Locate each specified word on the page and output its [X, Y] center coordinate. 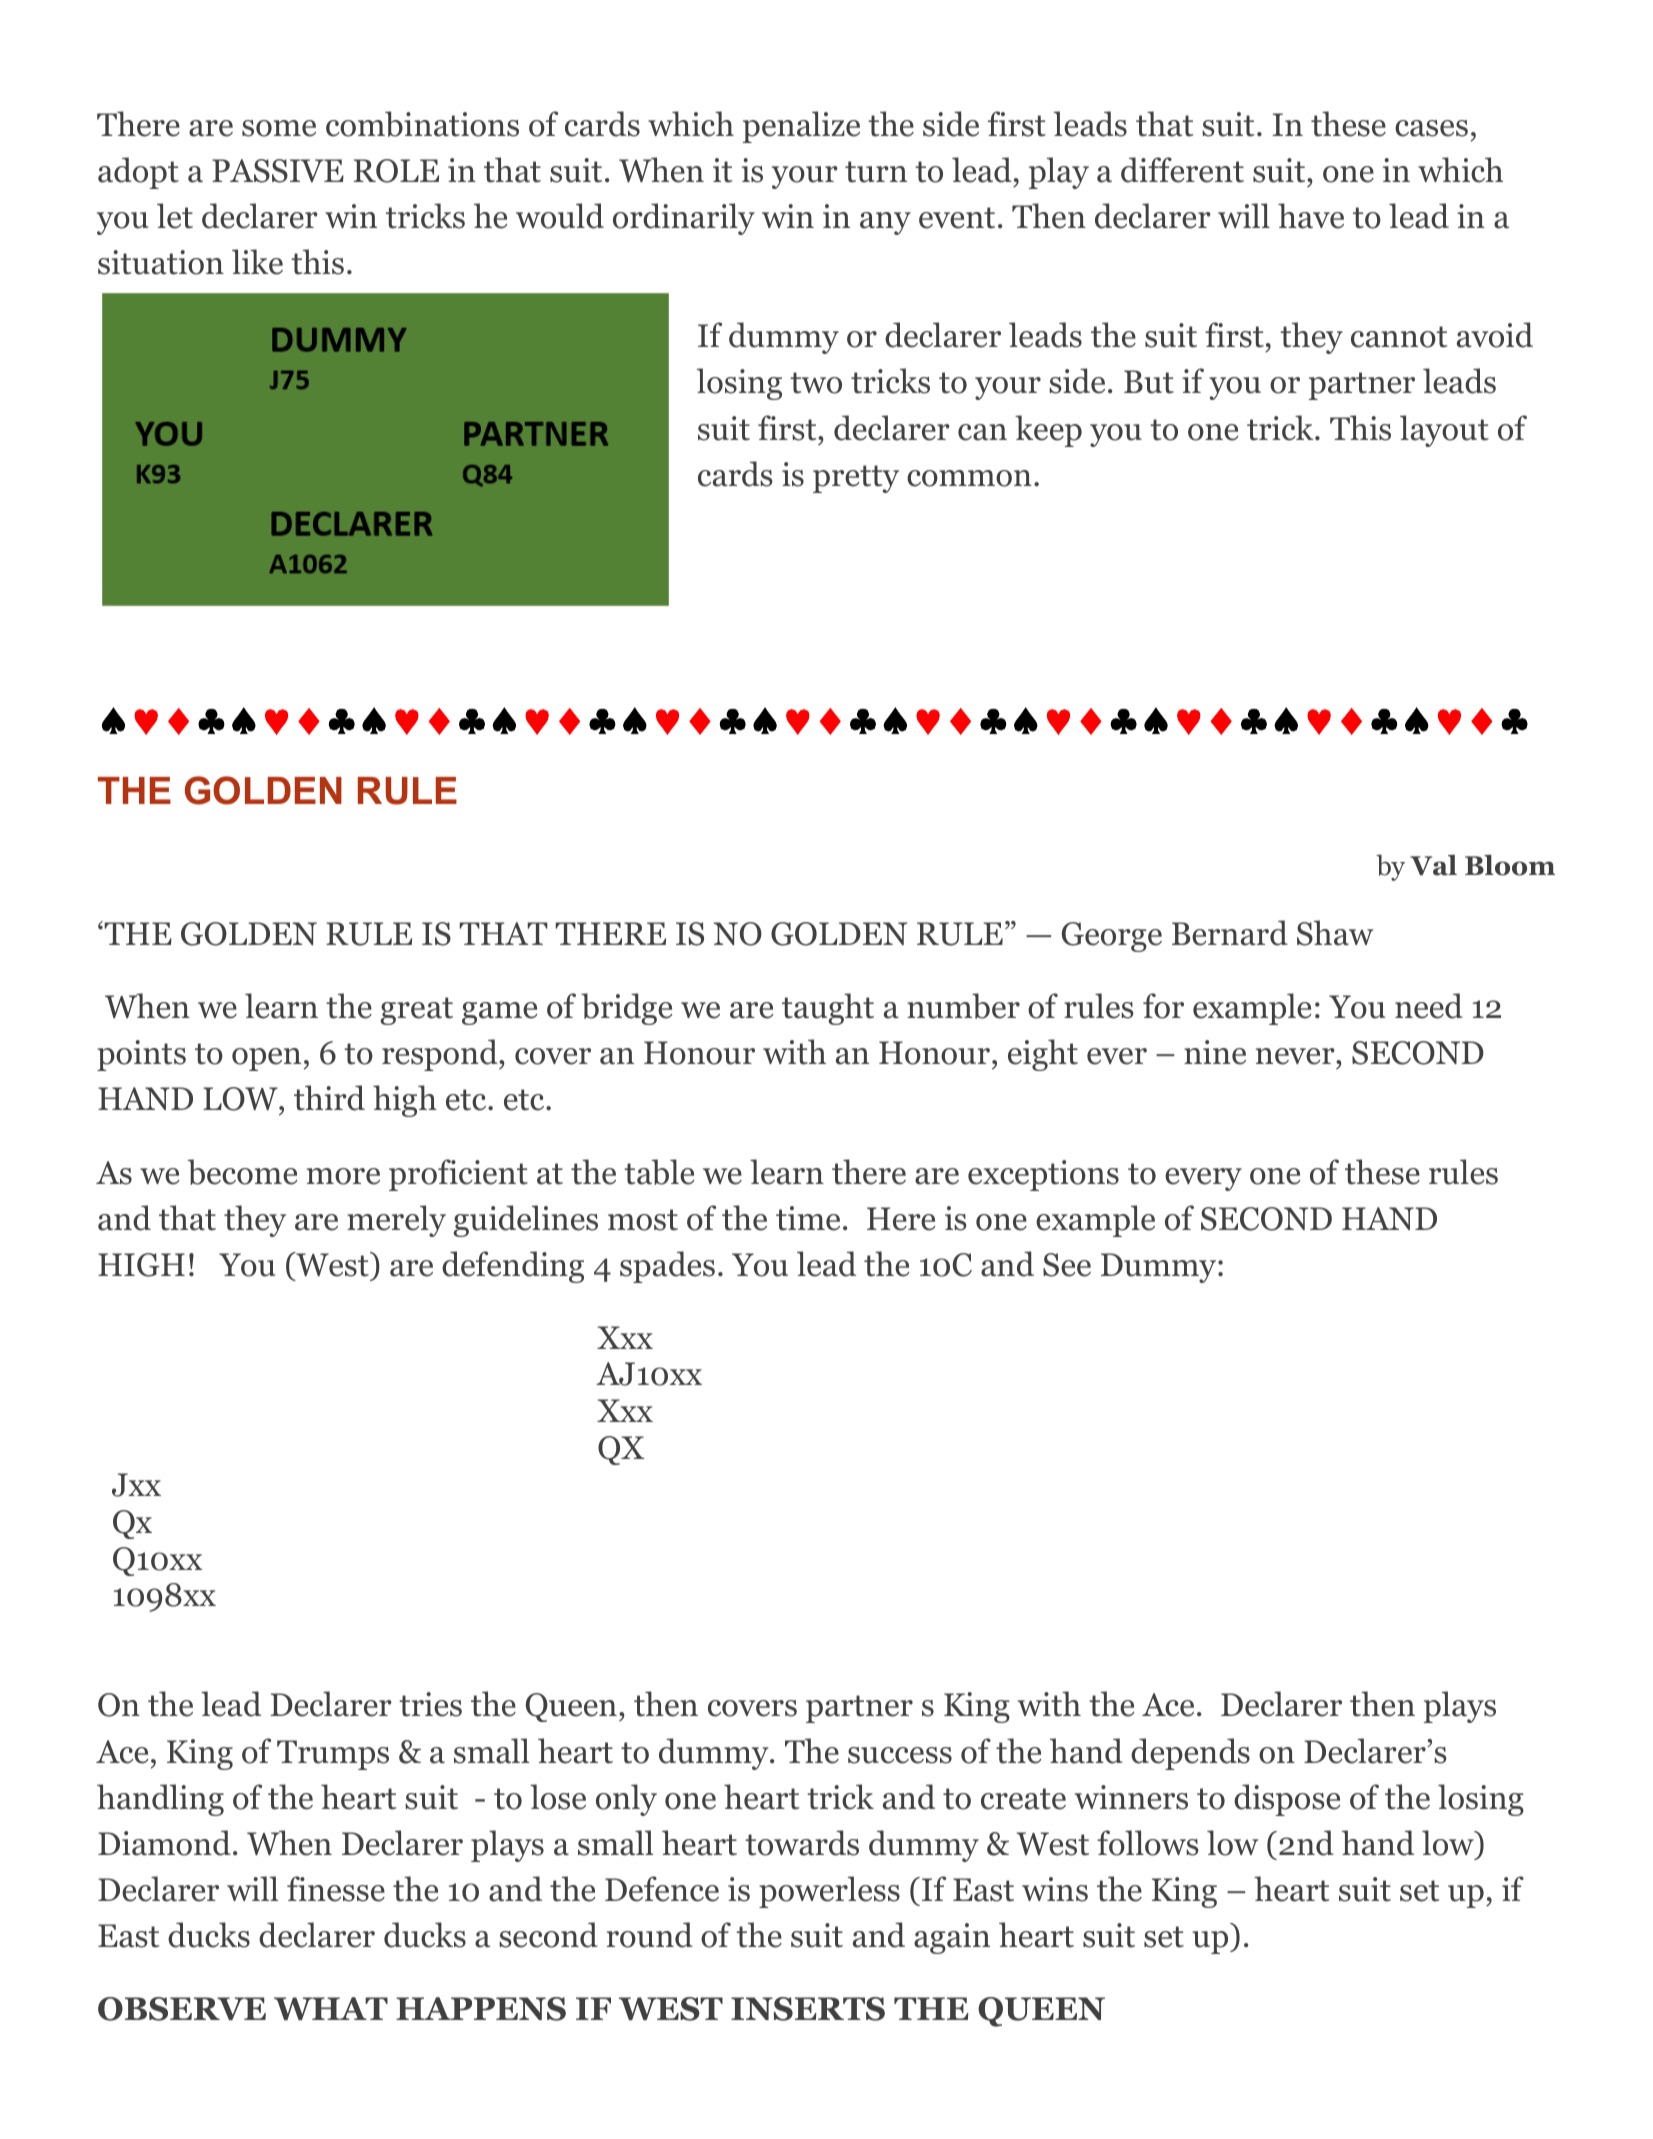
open [266, 1059]
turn [876, 172]
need [1429, 1006]
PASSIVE [278, 171]
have [1311, 216]
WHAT [331, 2008]
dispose [1287, 1800]
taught [828, 1009]
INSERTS [808, 2009]
